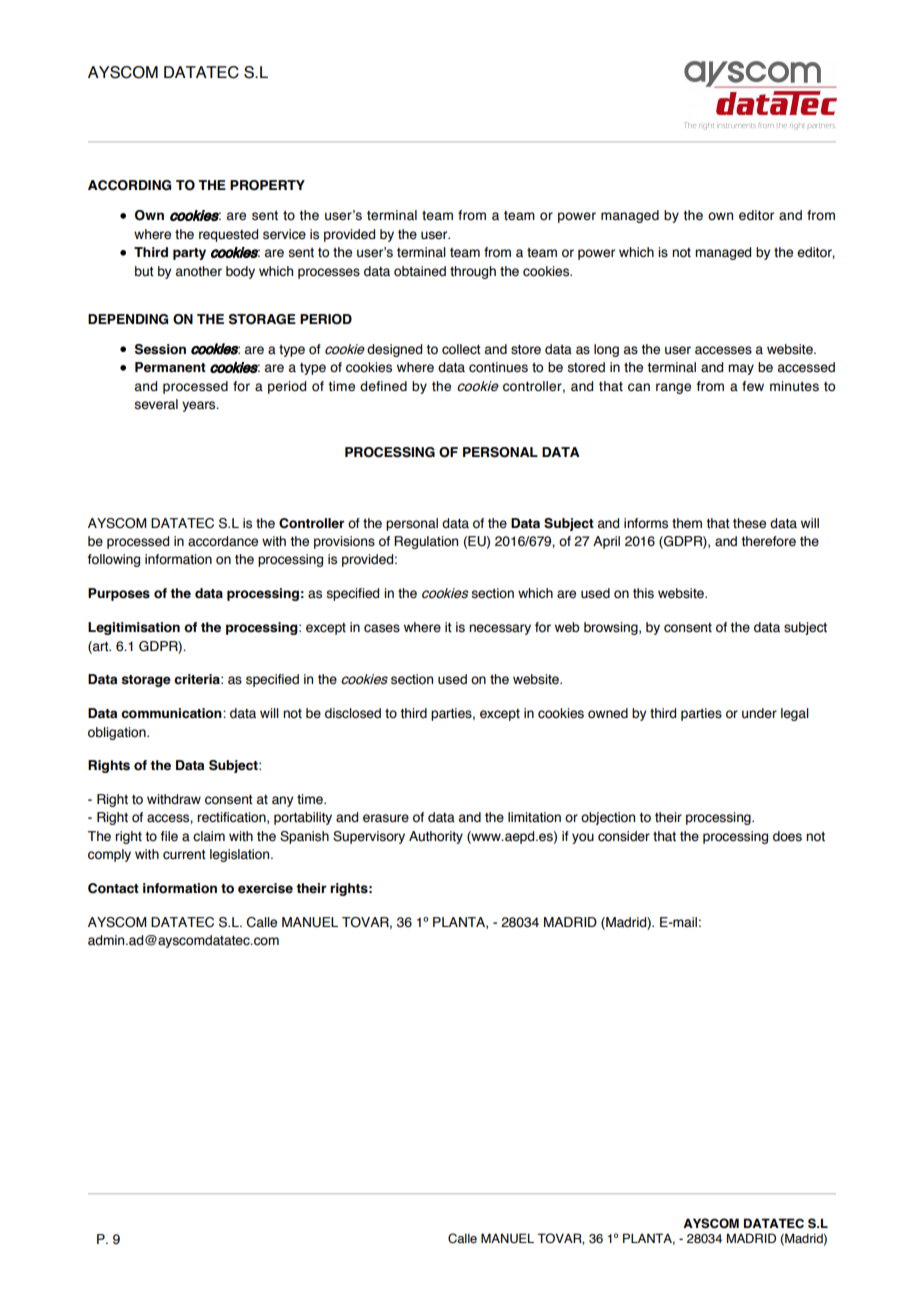 This screenshot has width=924, height=1308. Describe the element at coordinates (436, 837) in the screenshot. I see `Authority` at that location.
